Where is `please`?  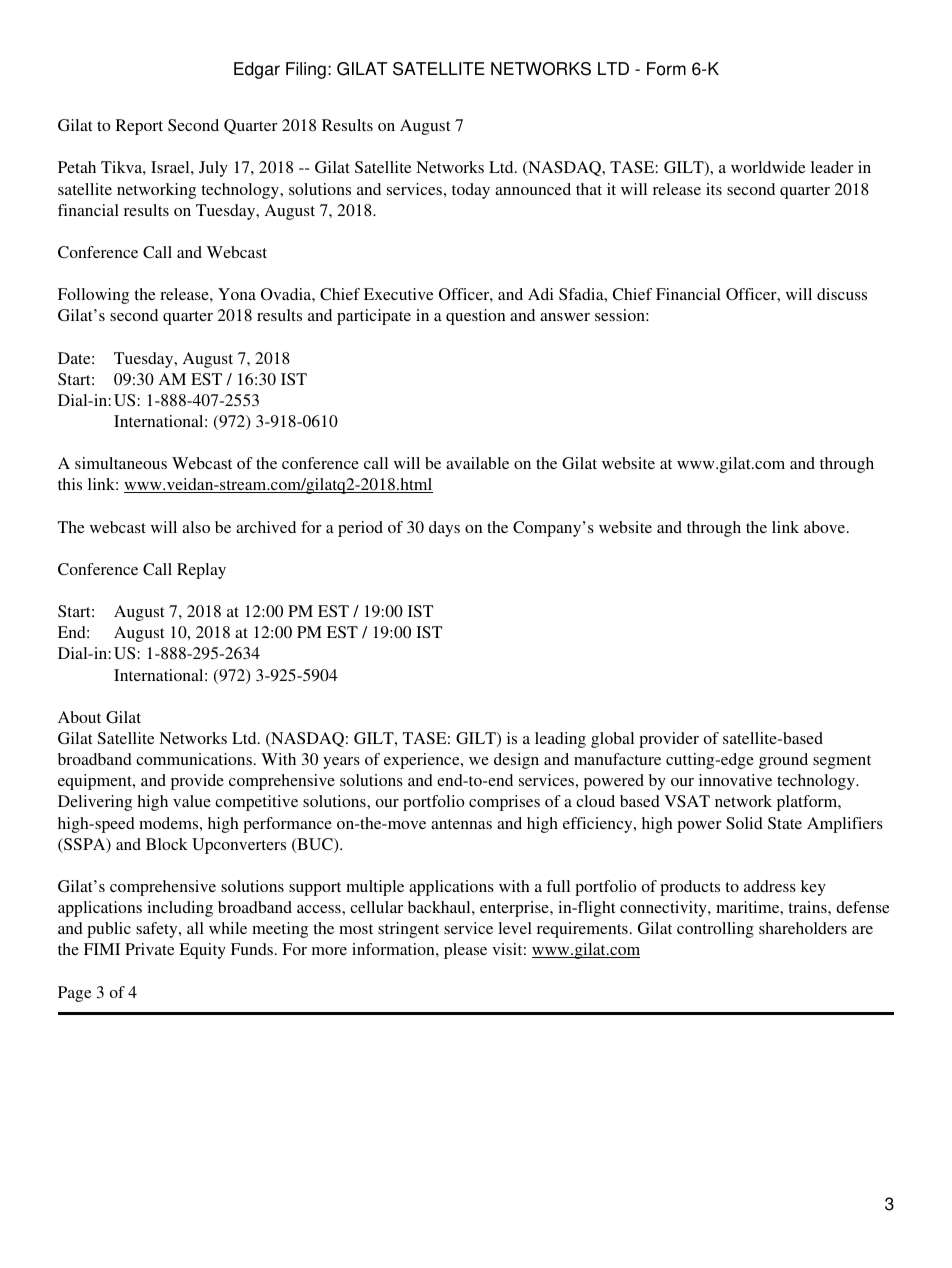 please is located at coordinates (465, 951).
